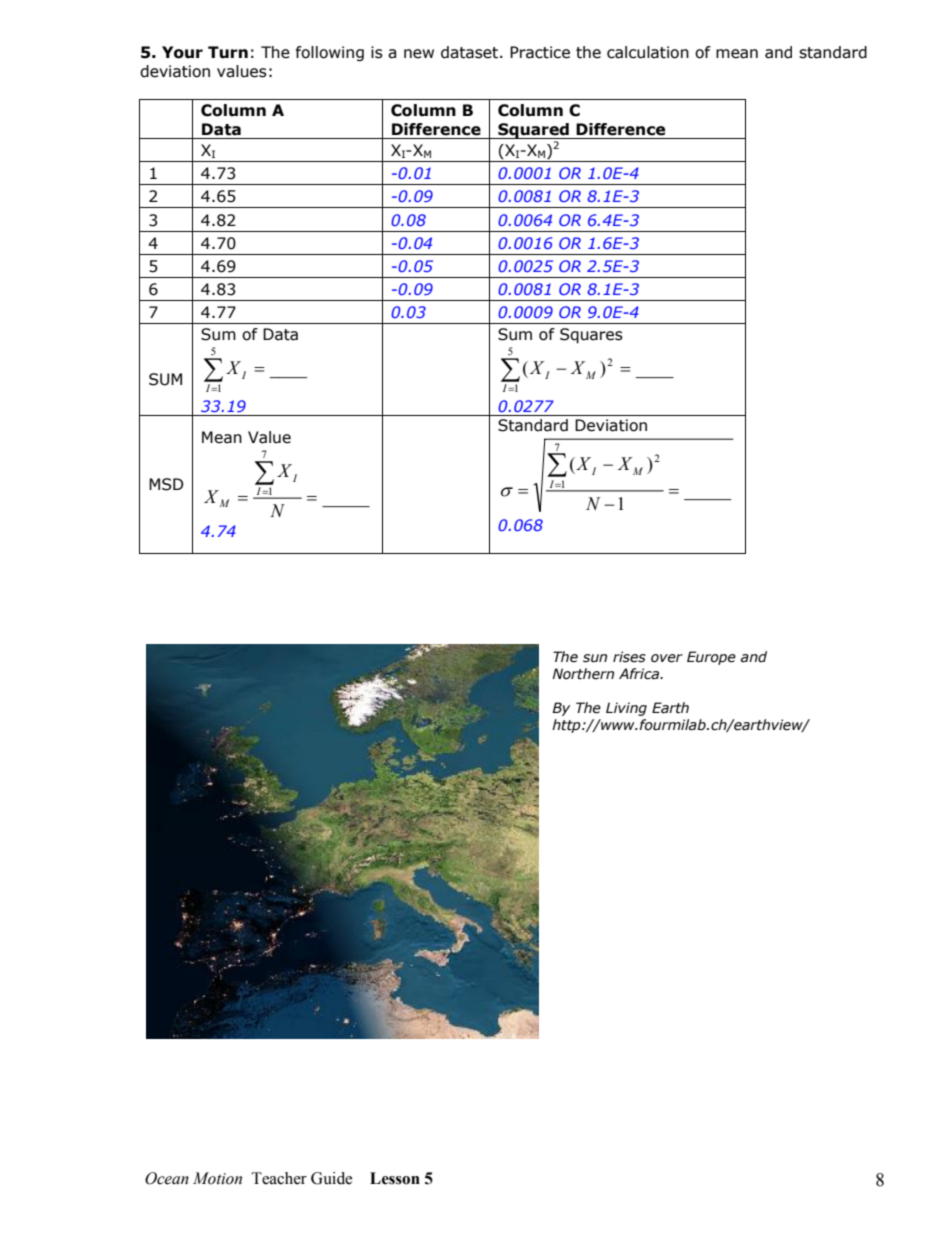 The image size is (952, 1233). What do you see at coordinates (648, 52) in the page?
I see `calculation` at bounding box center [648, 52].
